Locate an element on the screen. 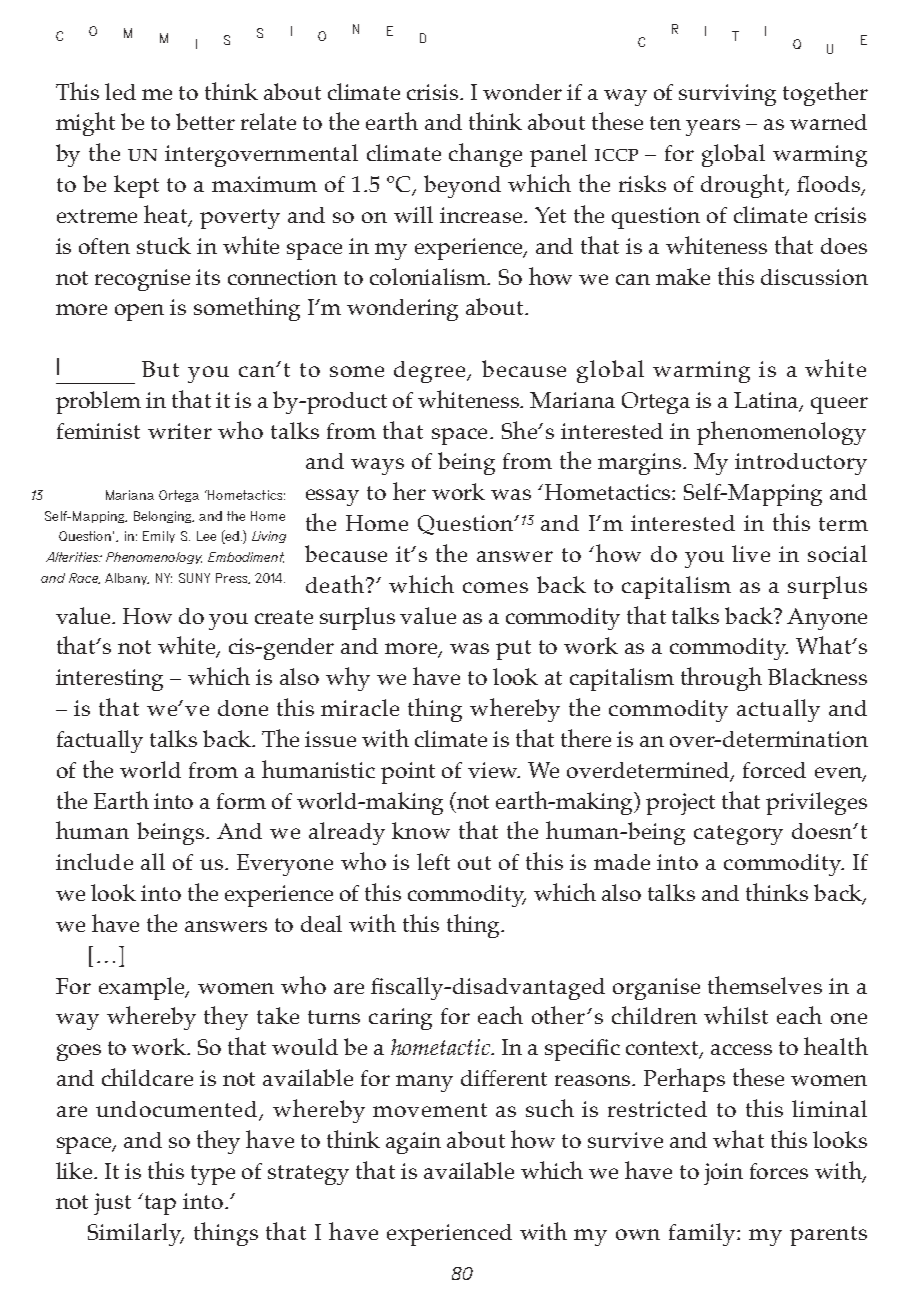 The width and height of the screenshot is (924, 1311). tap is located at coordinates (160, 1205).
